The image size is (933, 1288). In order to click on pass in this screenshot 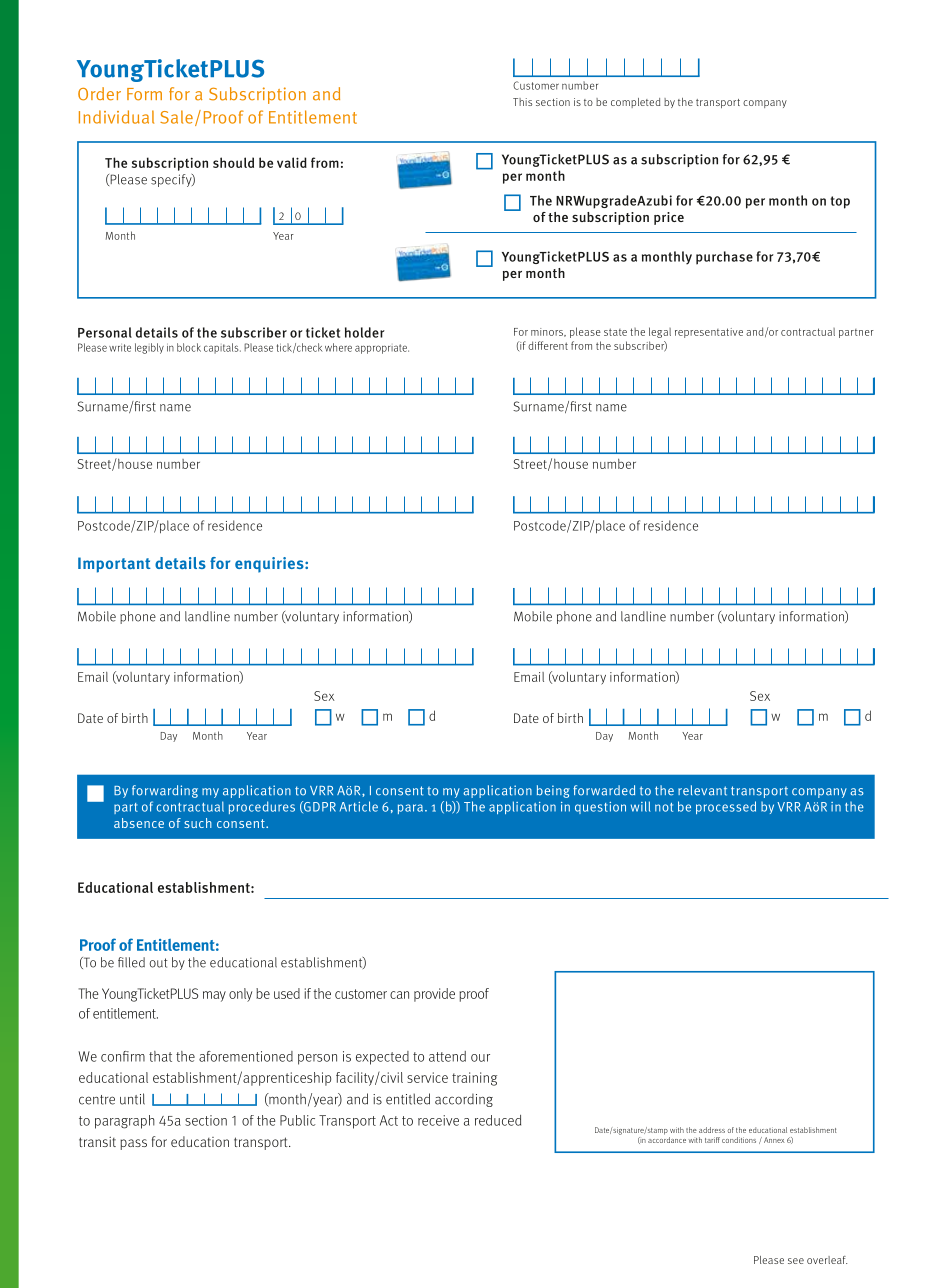, I will do `click(133, 1144)`.
